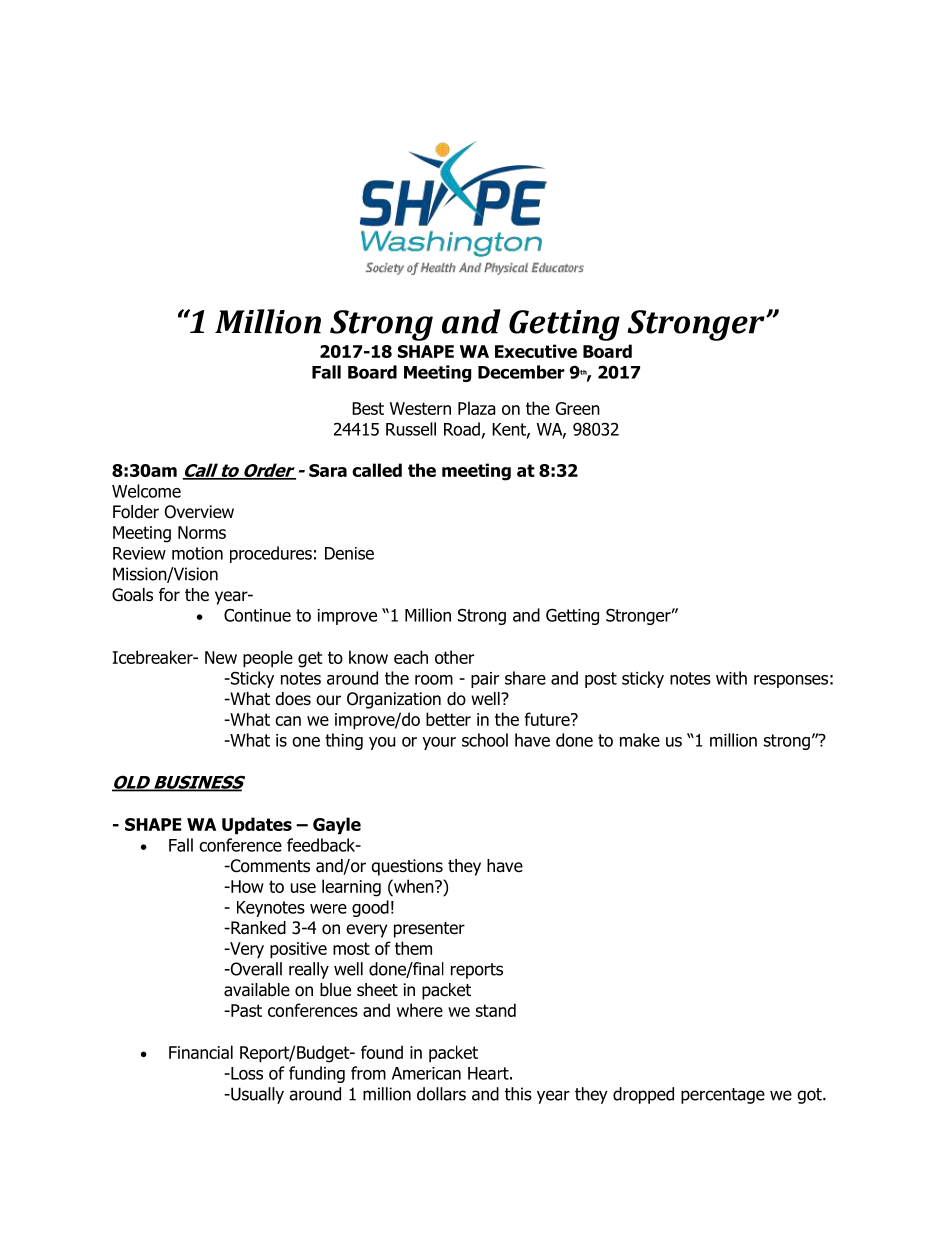  I want to click on Loss, so click(246, 1073).
